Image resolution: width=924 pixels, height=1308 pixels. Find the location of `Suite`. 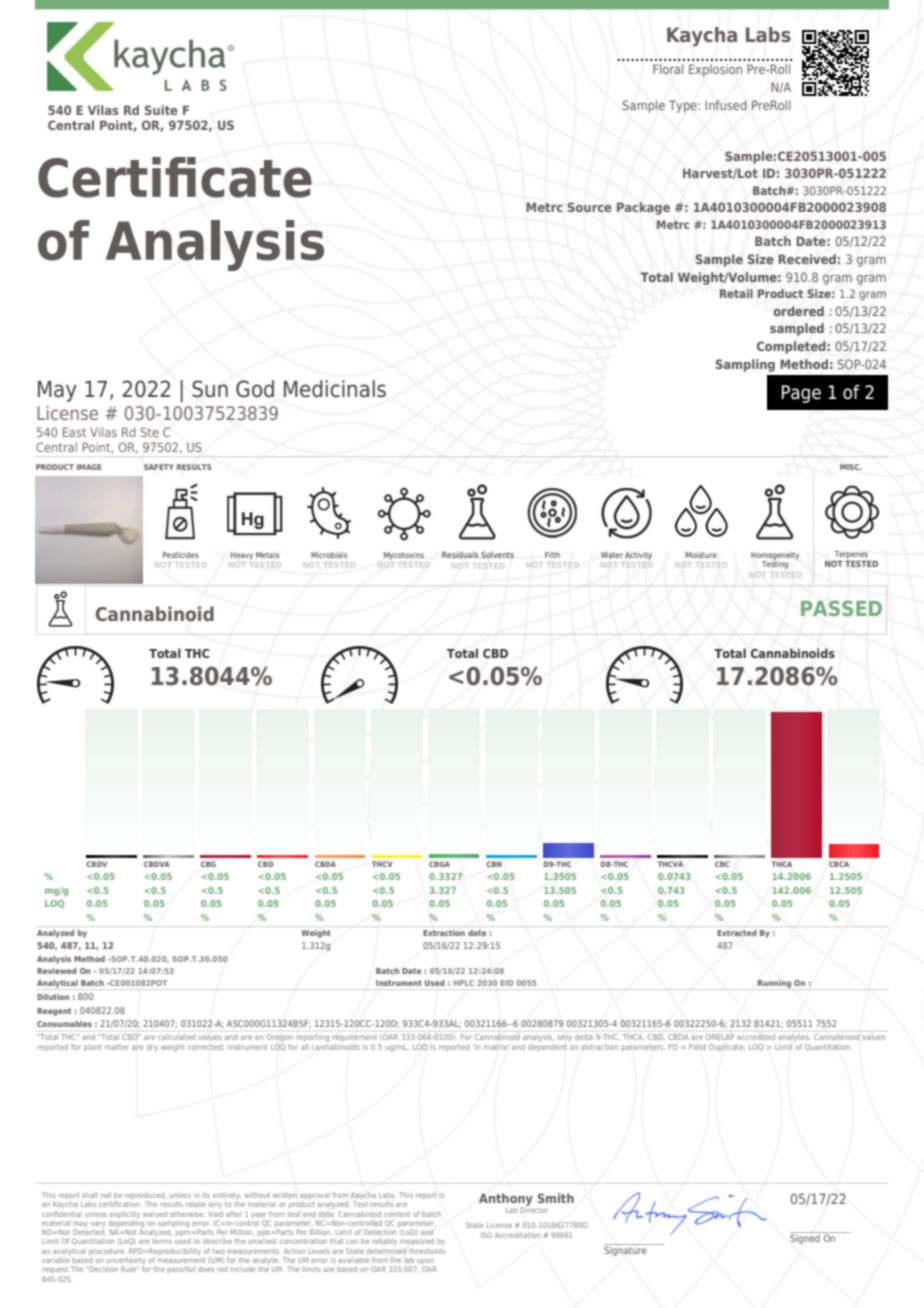

Suite is located at coordinates (161, 110).
